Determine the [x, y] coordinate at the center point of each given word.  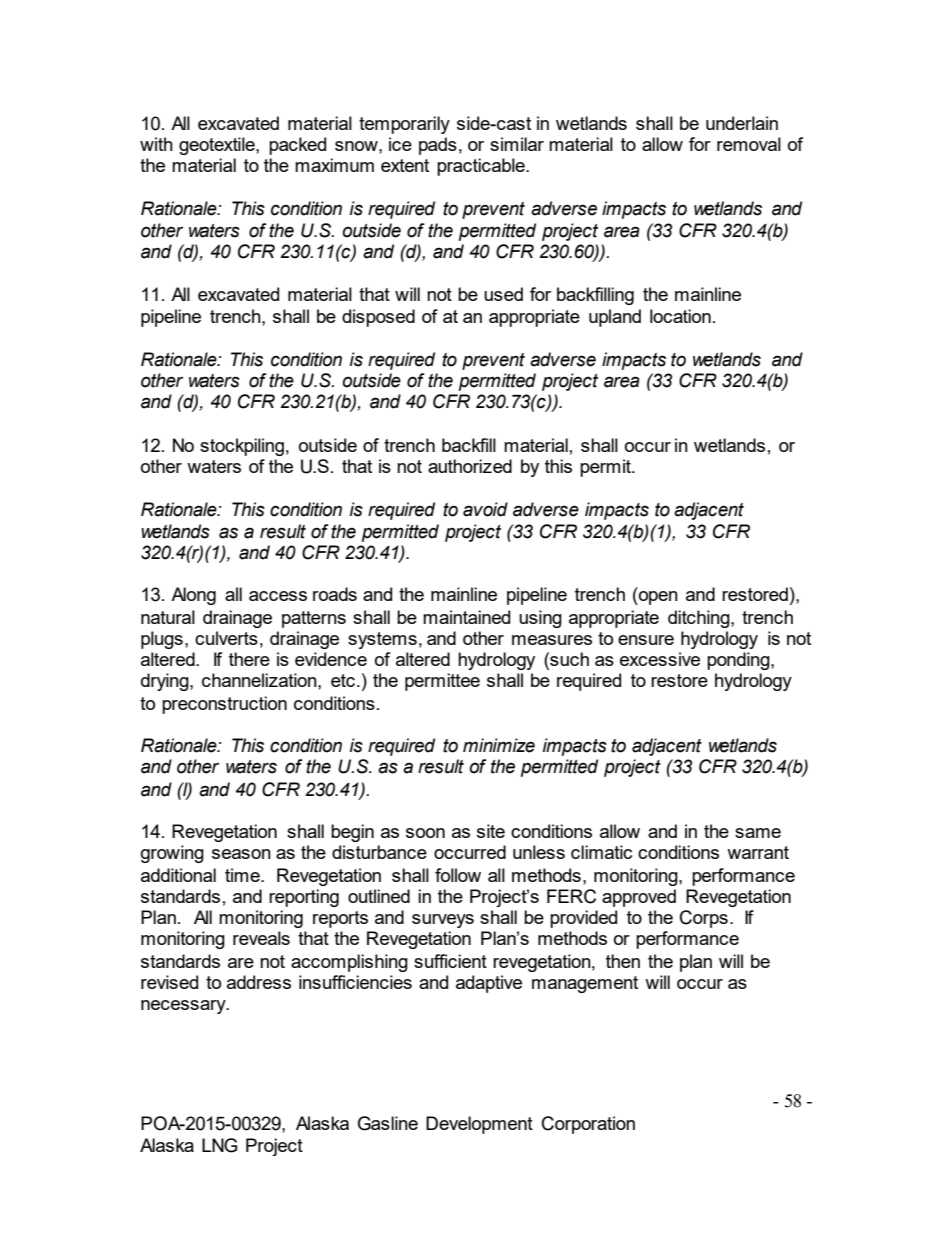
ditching [700, 619]
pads [438, 146]
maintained [466, 617]
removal [749, 144]
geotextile [218, 146]
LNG [219, 1145]
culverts [226, 638]
